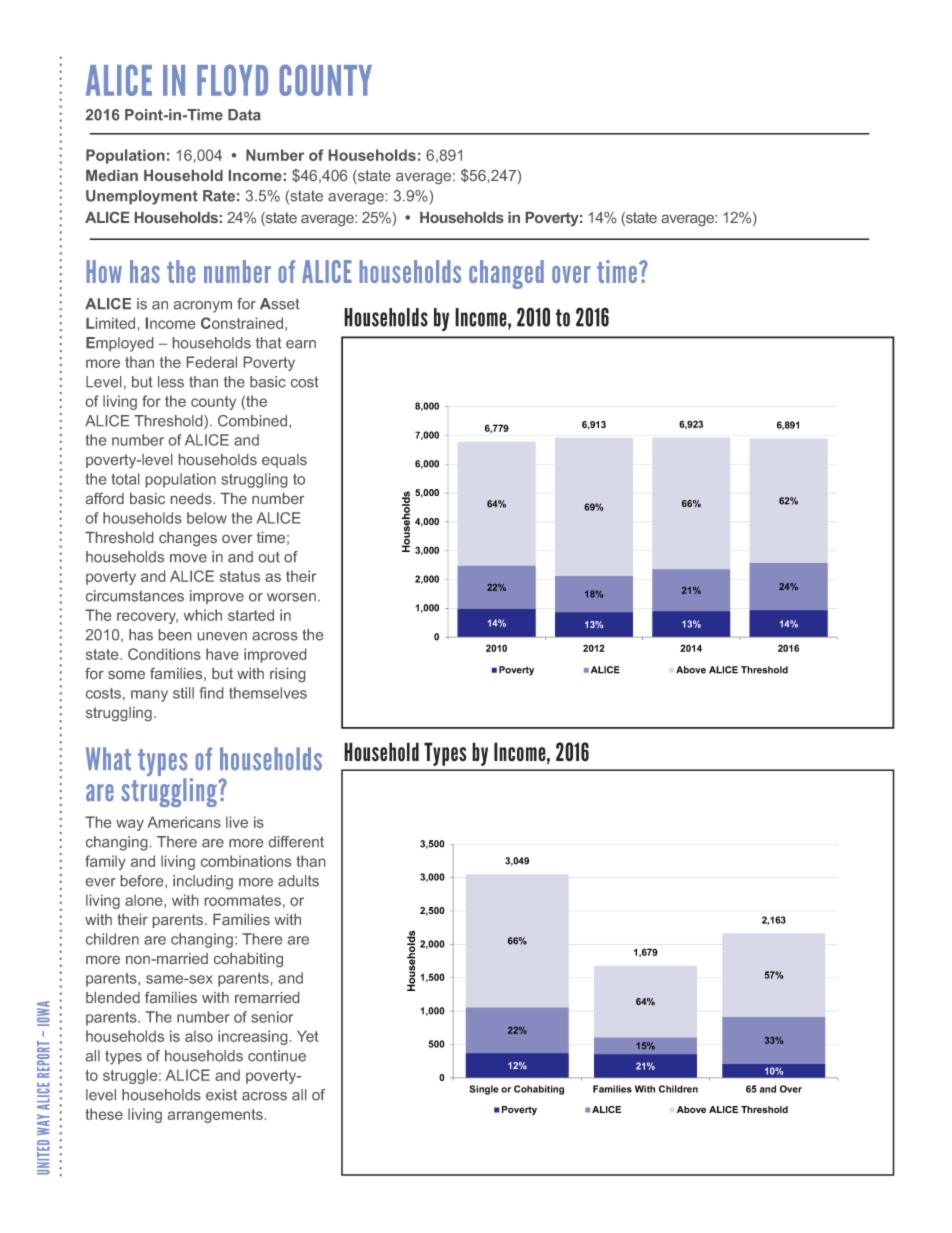  Describe the element at coordinates (131, 1076) in the screenshot. I see `struggle` at that location.
